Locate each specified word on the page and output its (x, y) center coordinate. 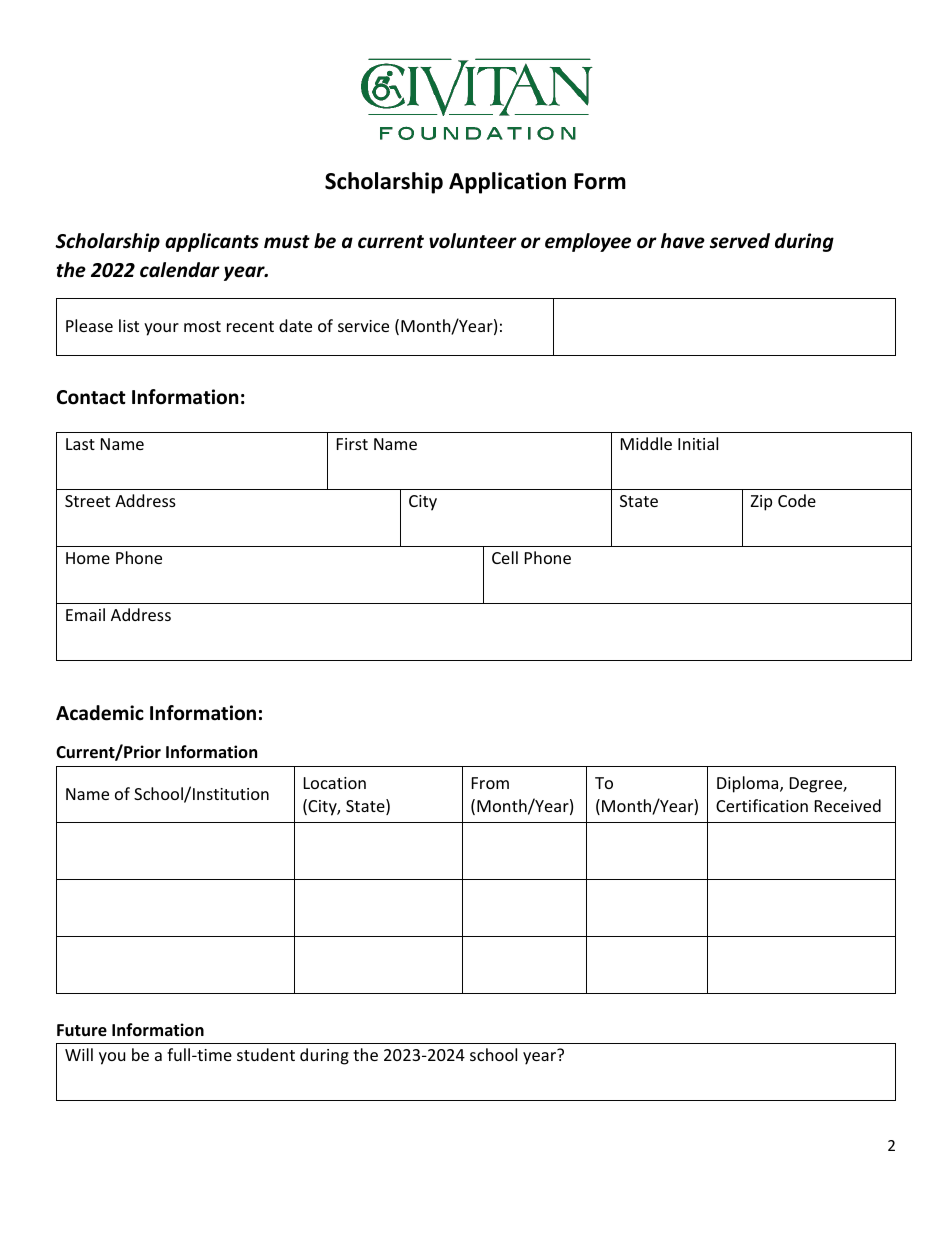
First (352, 444)
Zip (761, 503)
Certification (762, 805)
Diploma (749, 784)
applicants (212, 242)
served (740, 241)
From (490, 783)
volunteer (473, 241)
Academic (100, 713)
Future (82, 1030)
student (266, 1054)
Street (87, 501)
